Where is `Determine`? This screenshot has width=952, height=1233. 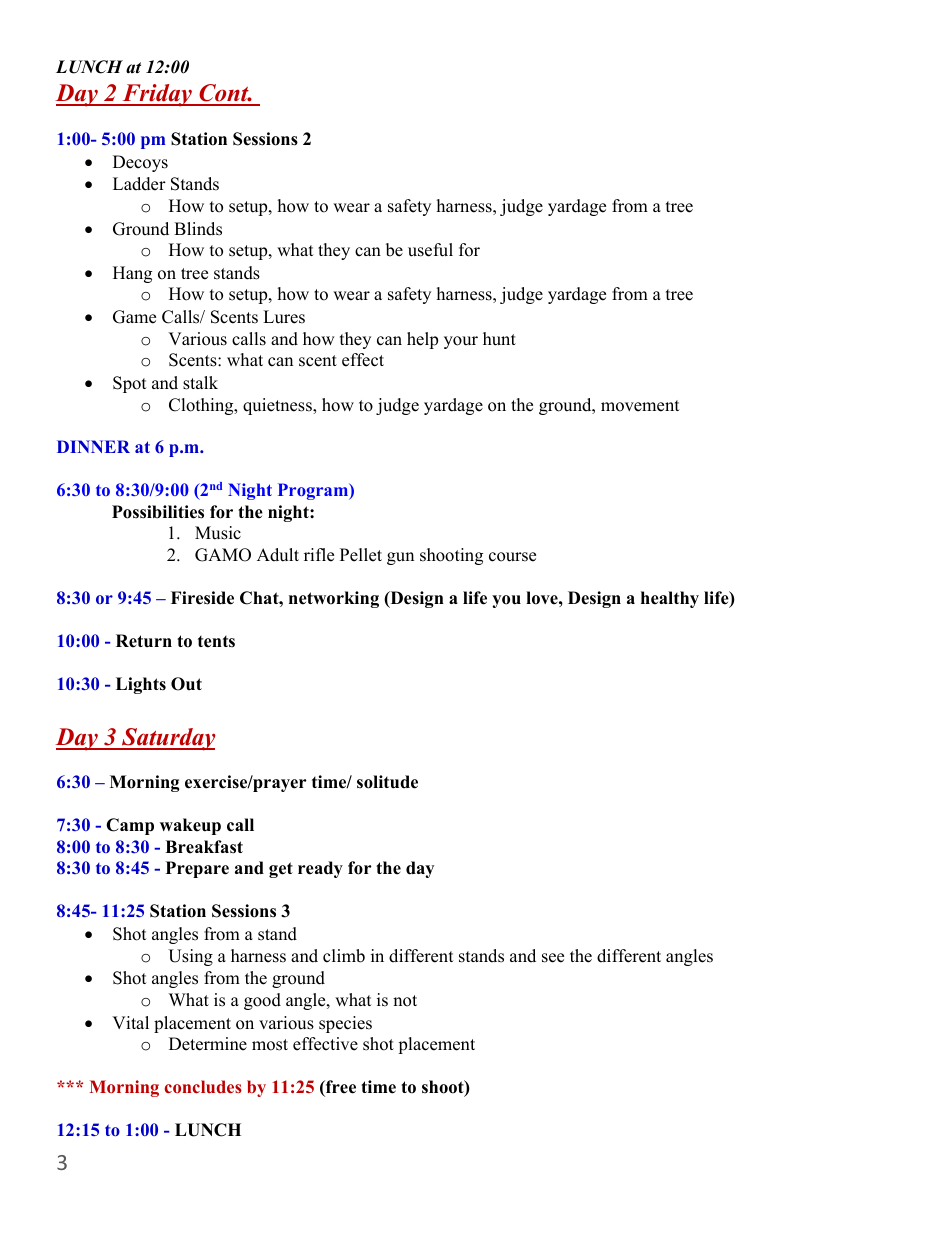 Determine is located at coordinates (208, 1044).
